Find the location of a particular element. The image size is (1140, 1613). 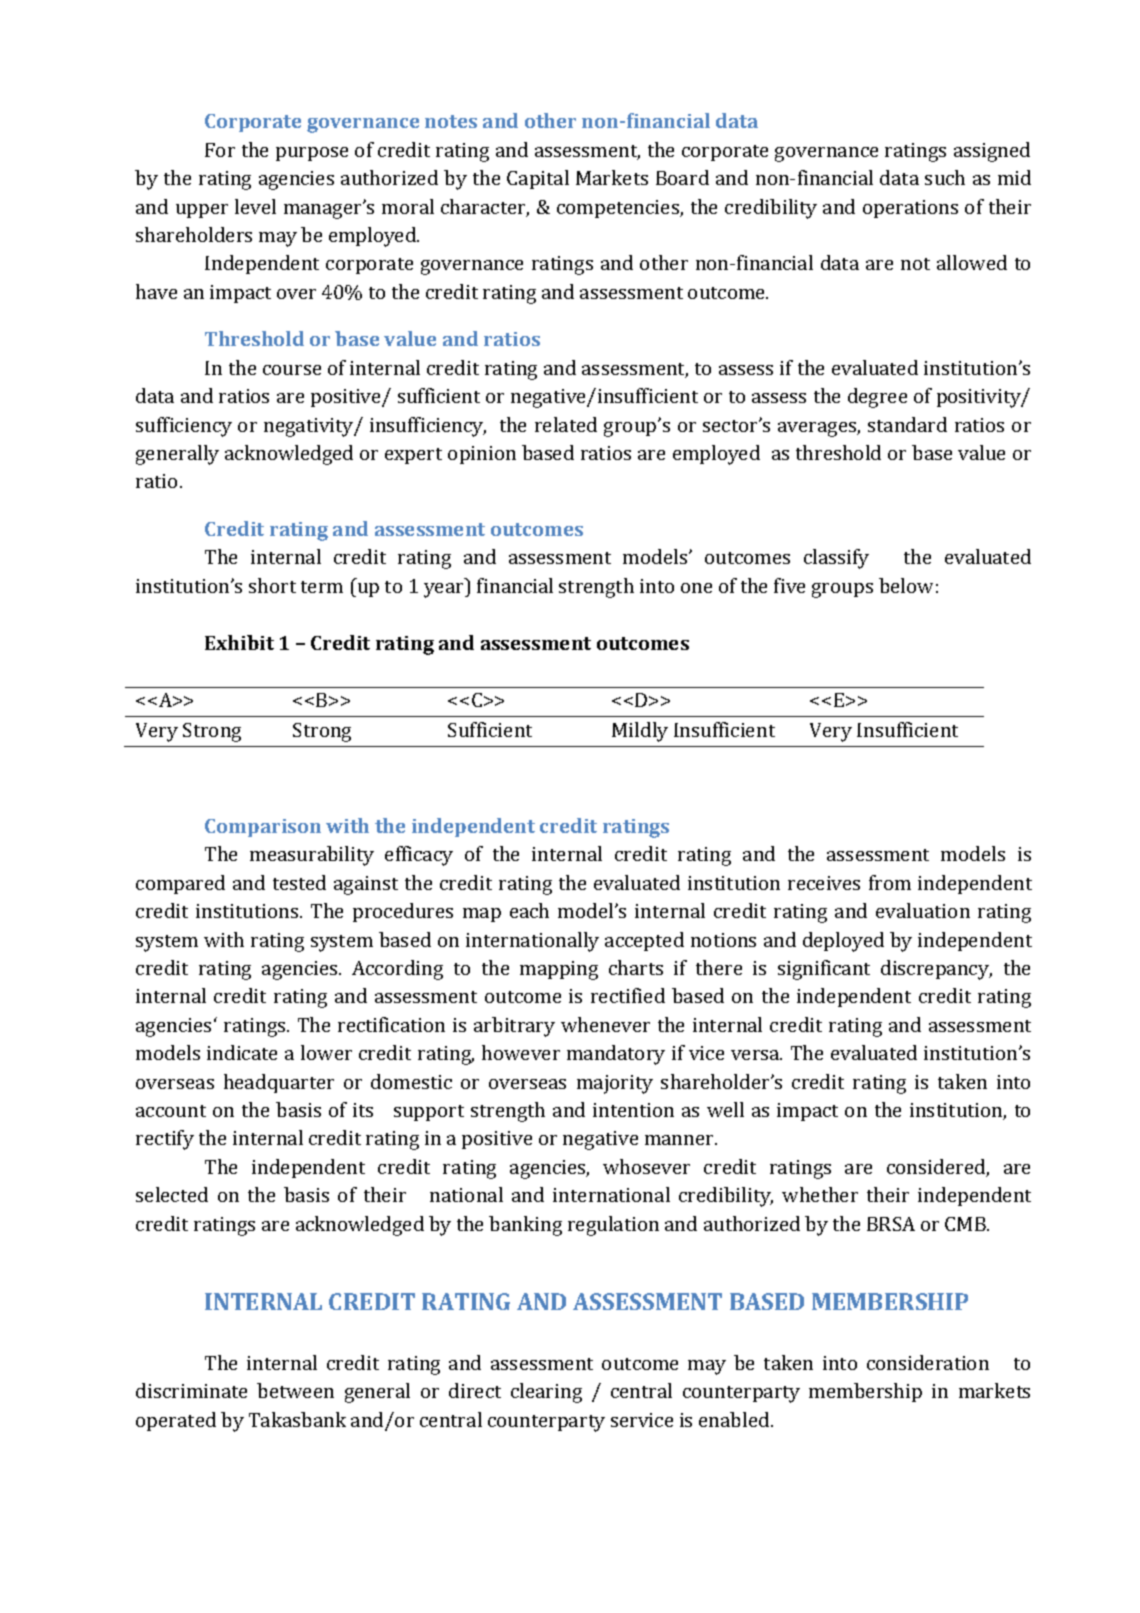

clearing is located at coordinates (546, 1393).
